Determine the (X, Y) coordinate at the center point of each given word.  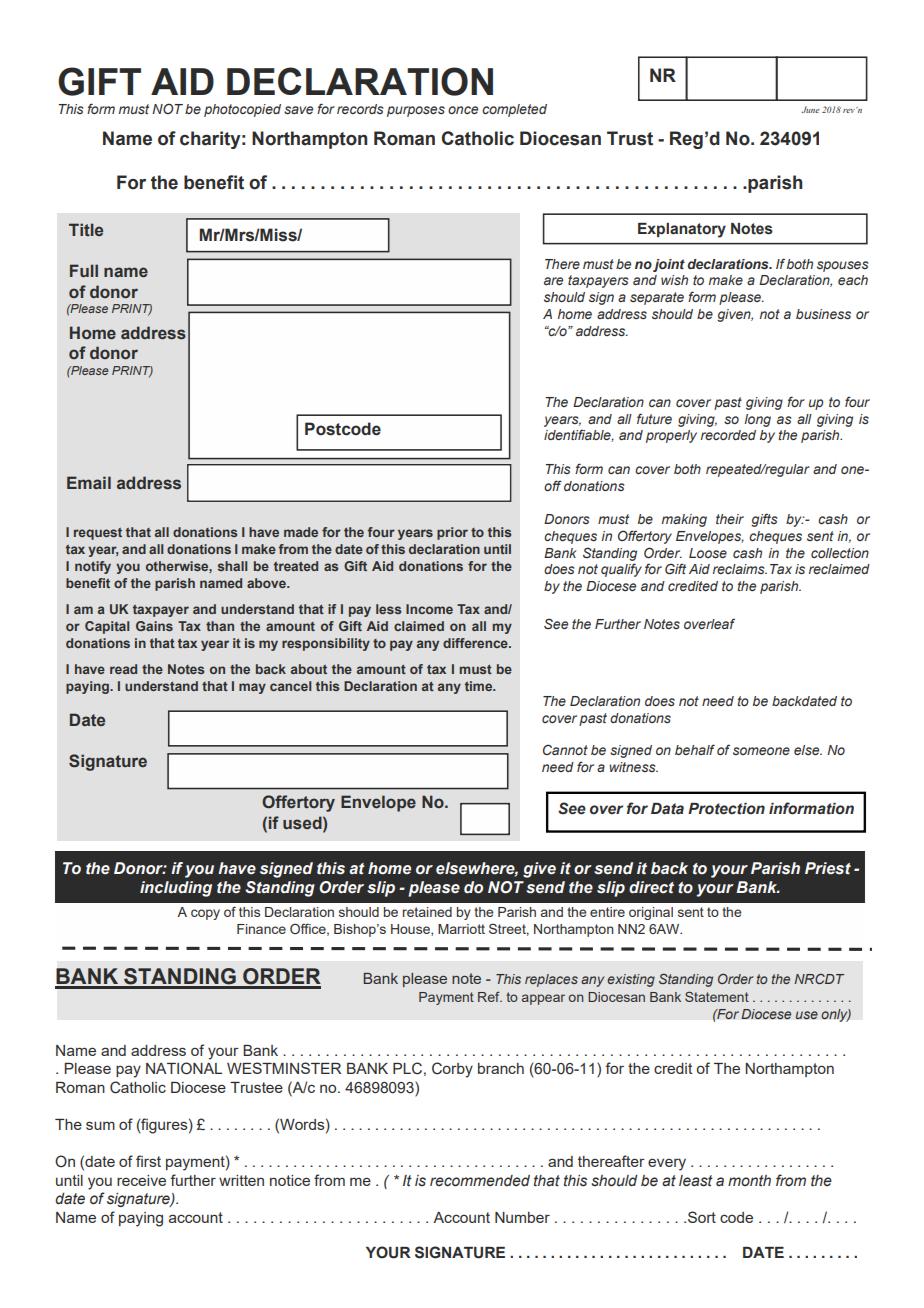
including (176, 889)
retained (427, 912)
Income (429, 609)
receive (141, 1180)
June (810, 109)
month (749, 1180)
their (730, 519)
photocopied (242, 110)
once (463, 110)
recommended (480, 1181)
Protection (726, 809)
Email (89, 482)
